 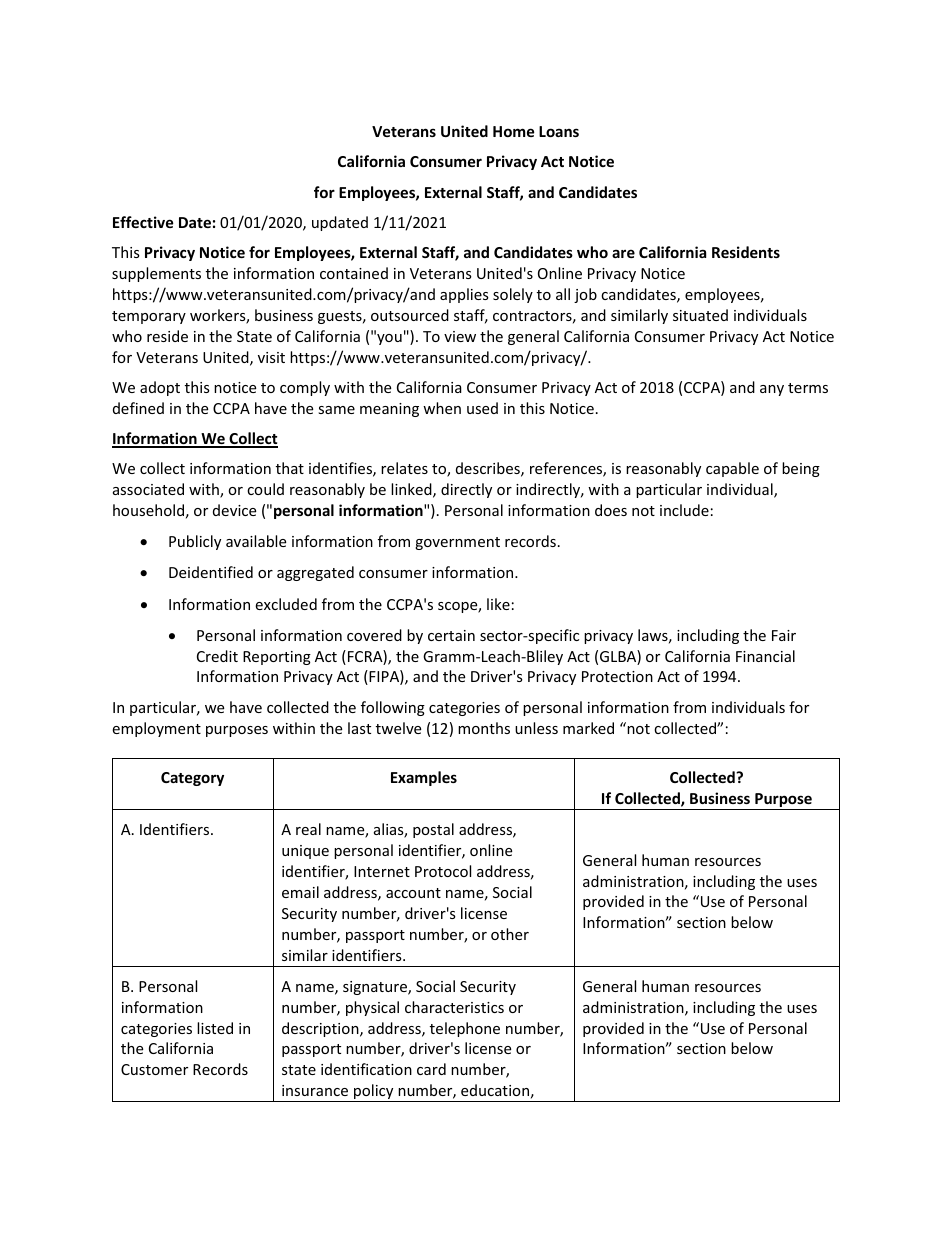 I want to click on Credit, so click(x=217, y=656).
